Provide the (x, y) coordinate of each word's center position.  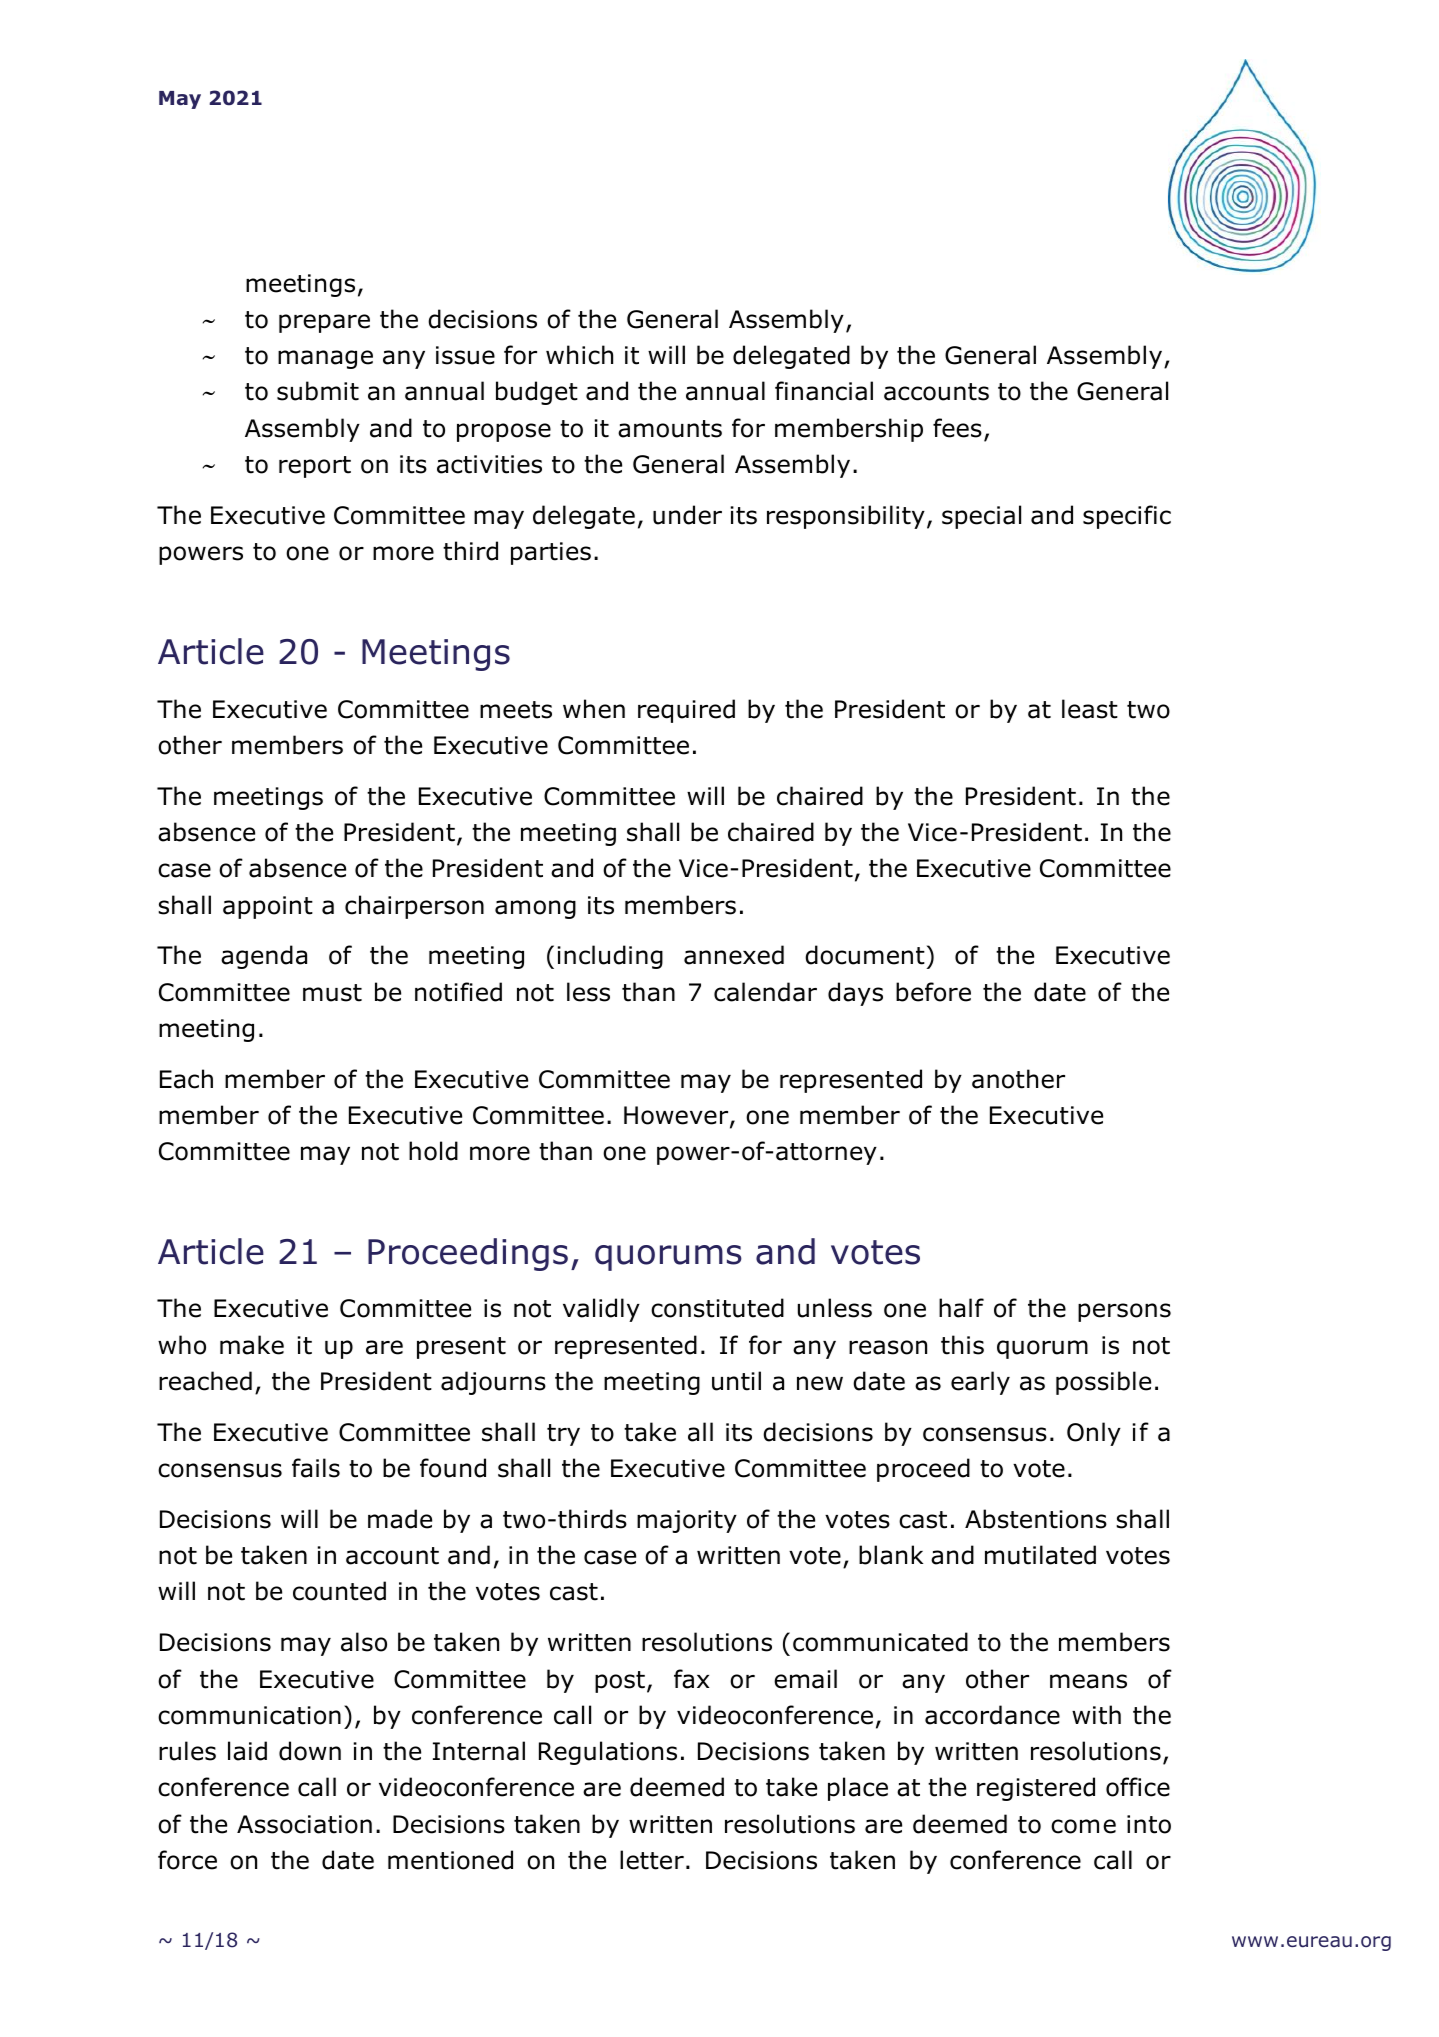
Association (304, 1824)
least (1090, 709)
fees (957, 428)
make (252, 1345)
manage (325, 359)
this (962, 1345)
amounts (670, 429)
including (610, 957)
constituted (717, 1308)
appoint (268, 907)
